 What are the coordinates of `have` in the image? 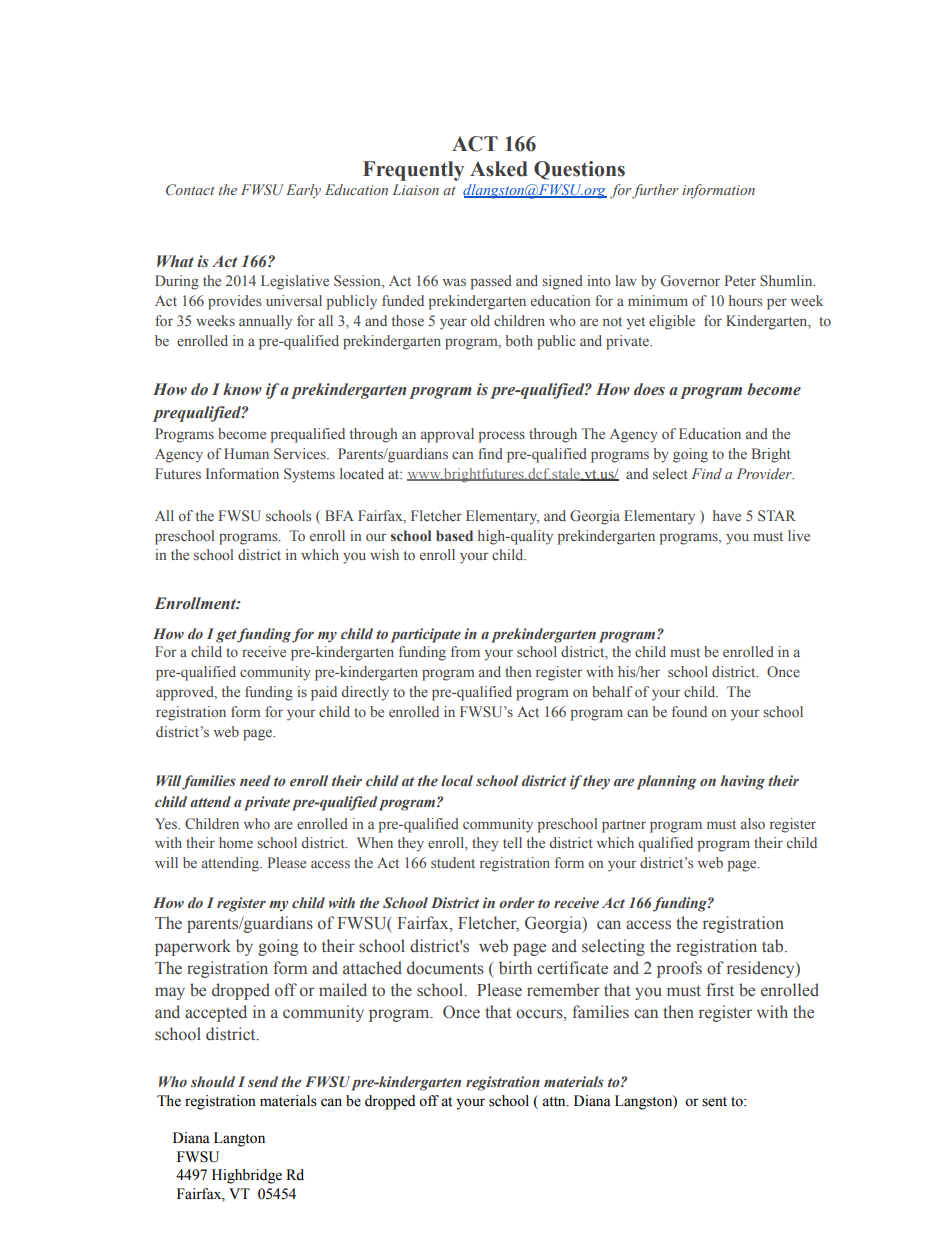 It's located at (727, 515).
